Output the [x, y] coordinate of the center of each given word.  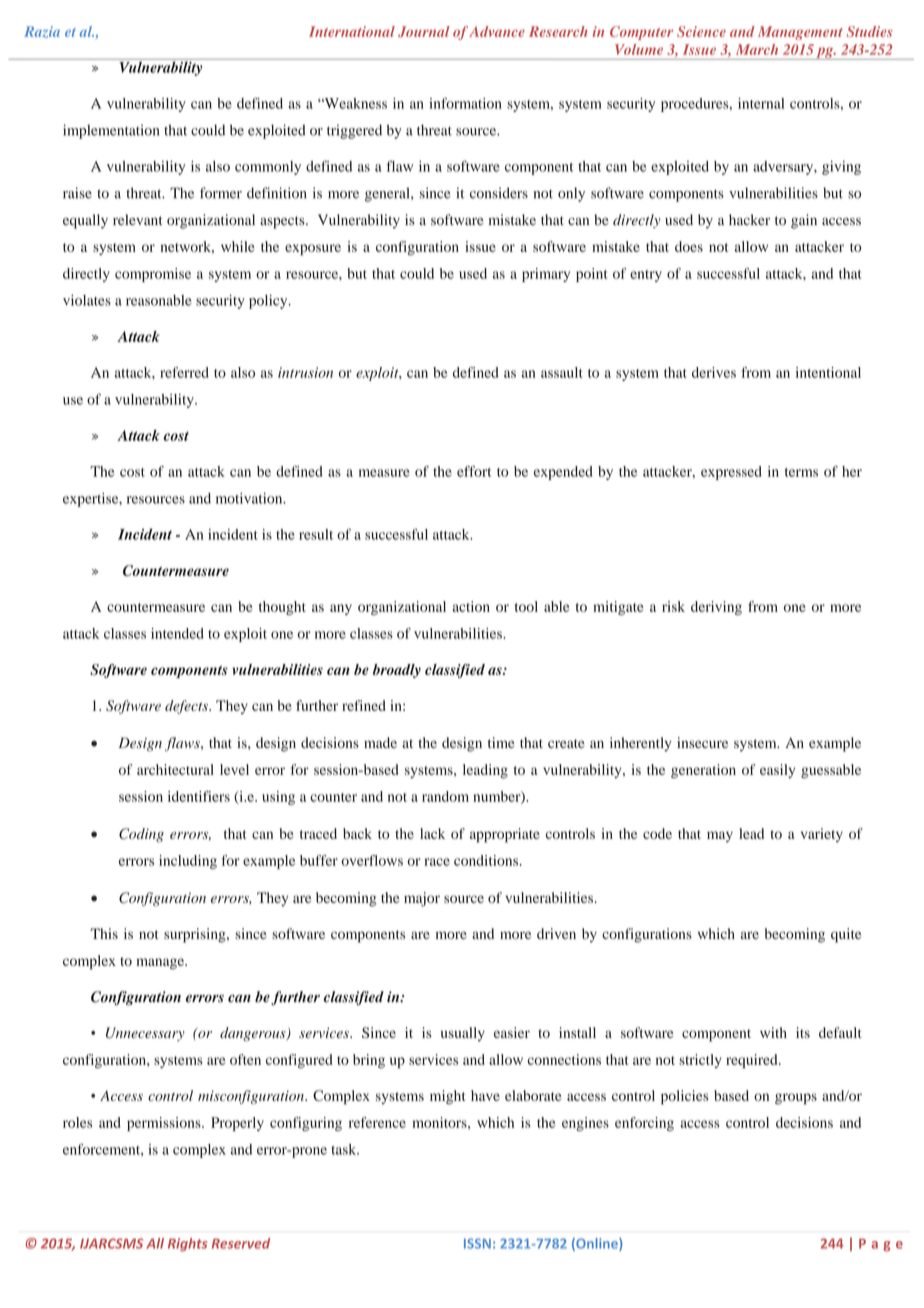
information [465, 103]
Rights [187, 1244]
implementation [111, 131]
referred [184, 372]
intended [177, 633]
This [104, 933]
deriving [716, 608]
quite [846, 935]
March [757, 49]
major [422, 899]
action [471, 606]
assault [562, 372]
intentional [828, 372]
